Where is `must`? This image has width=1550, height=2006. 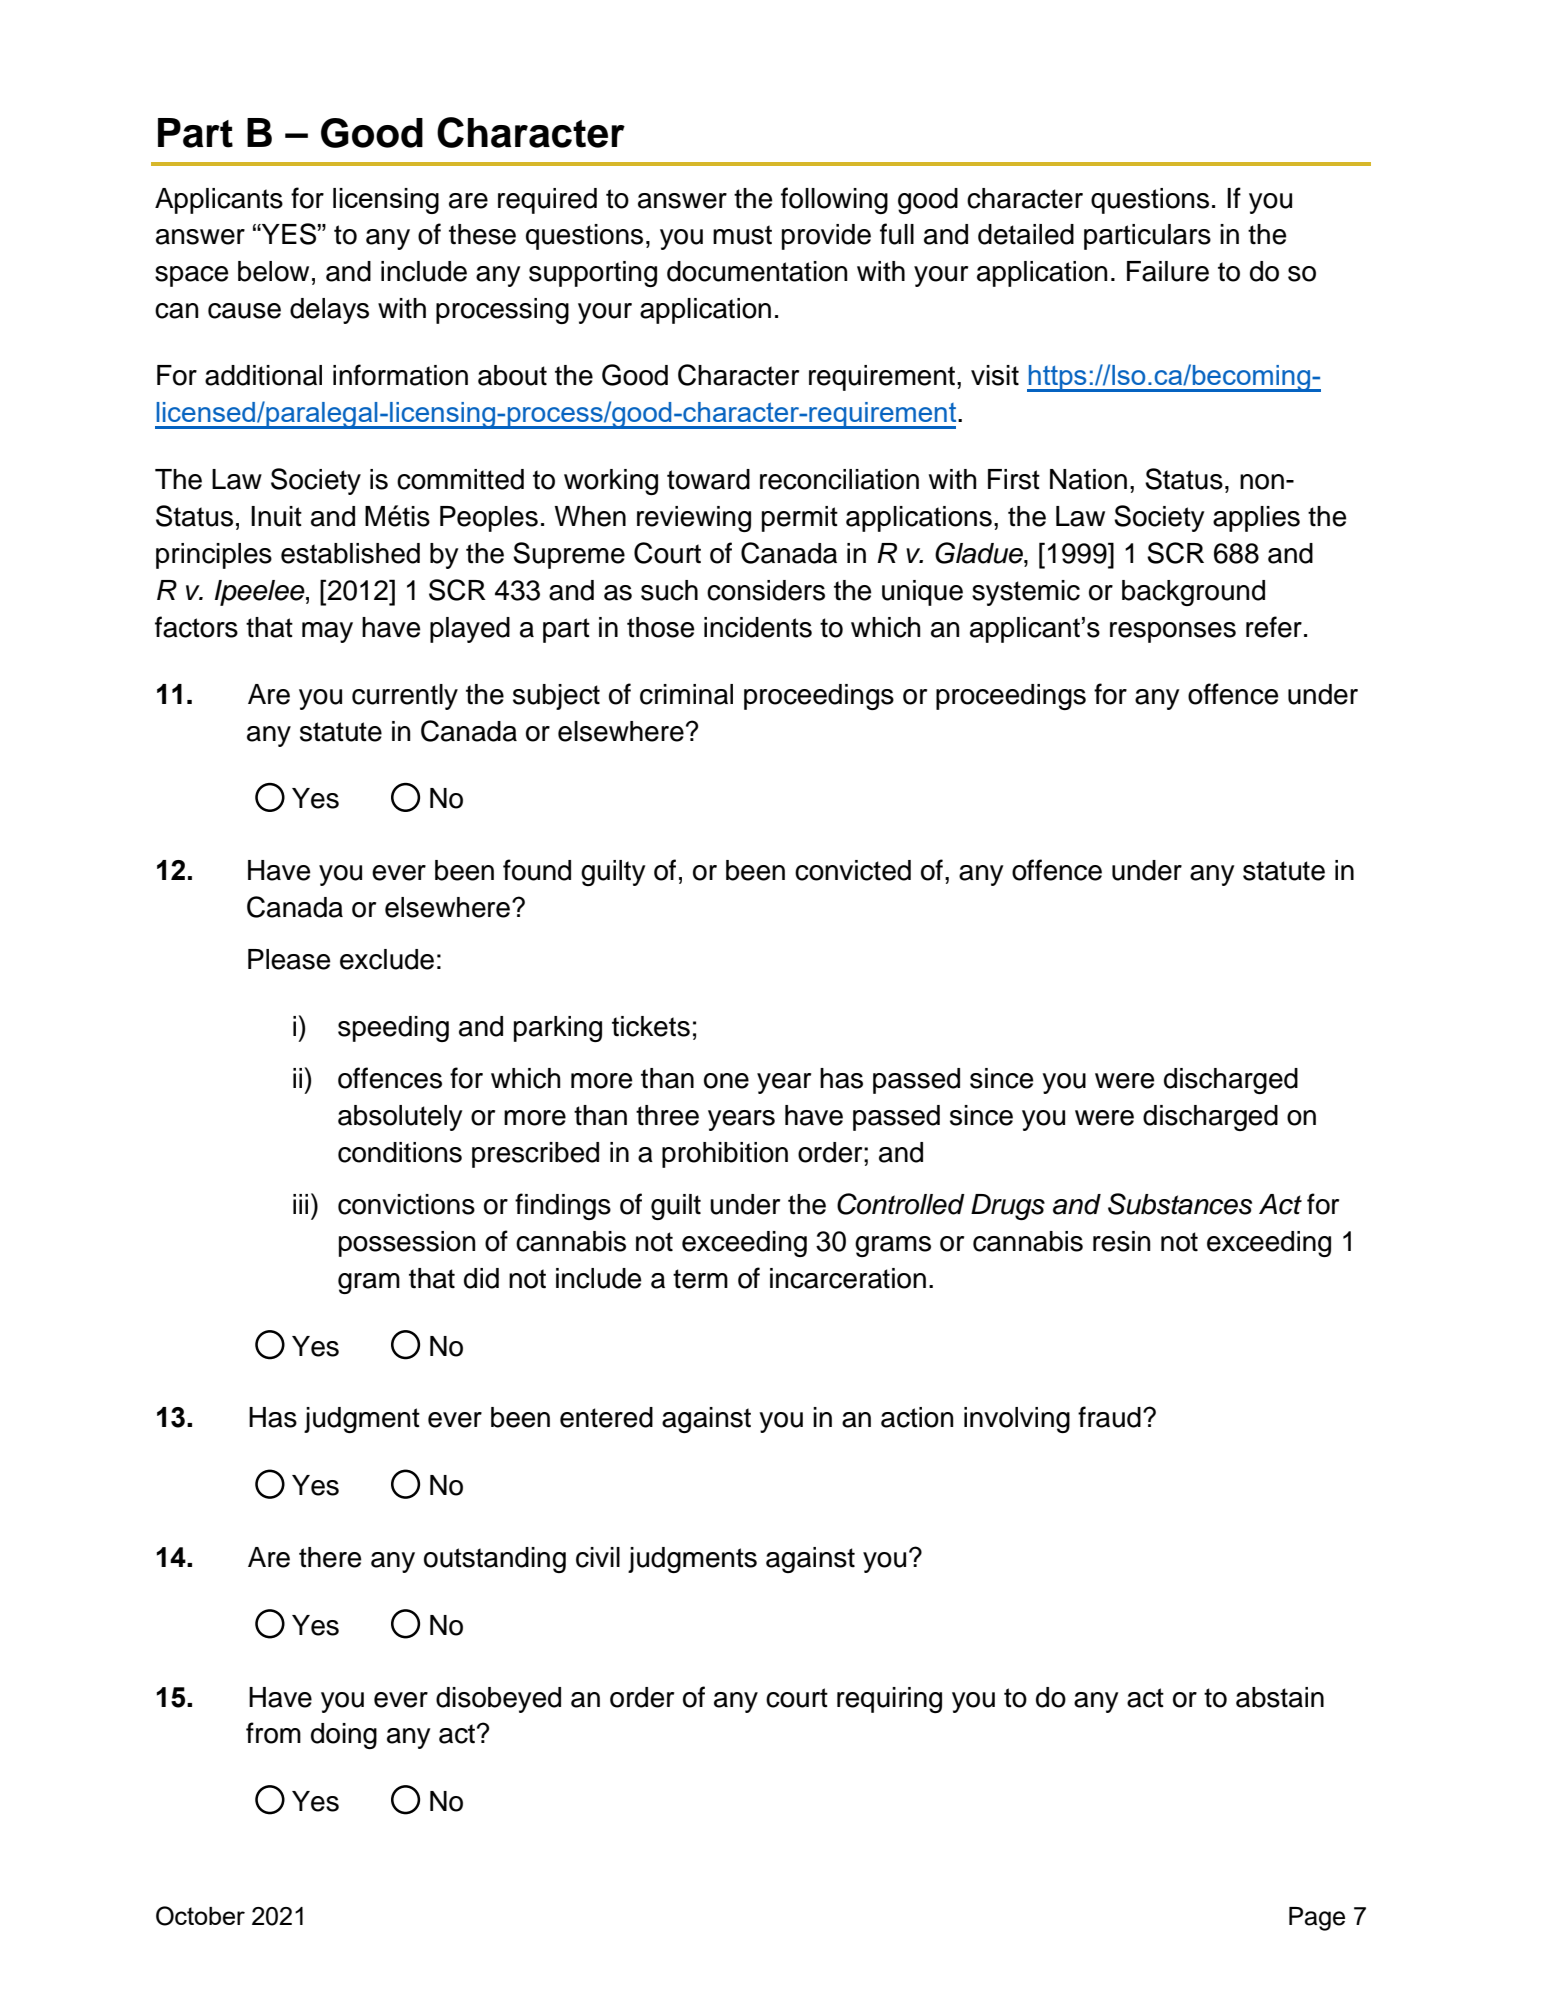 must is located at coordinates (742, 235).
